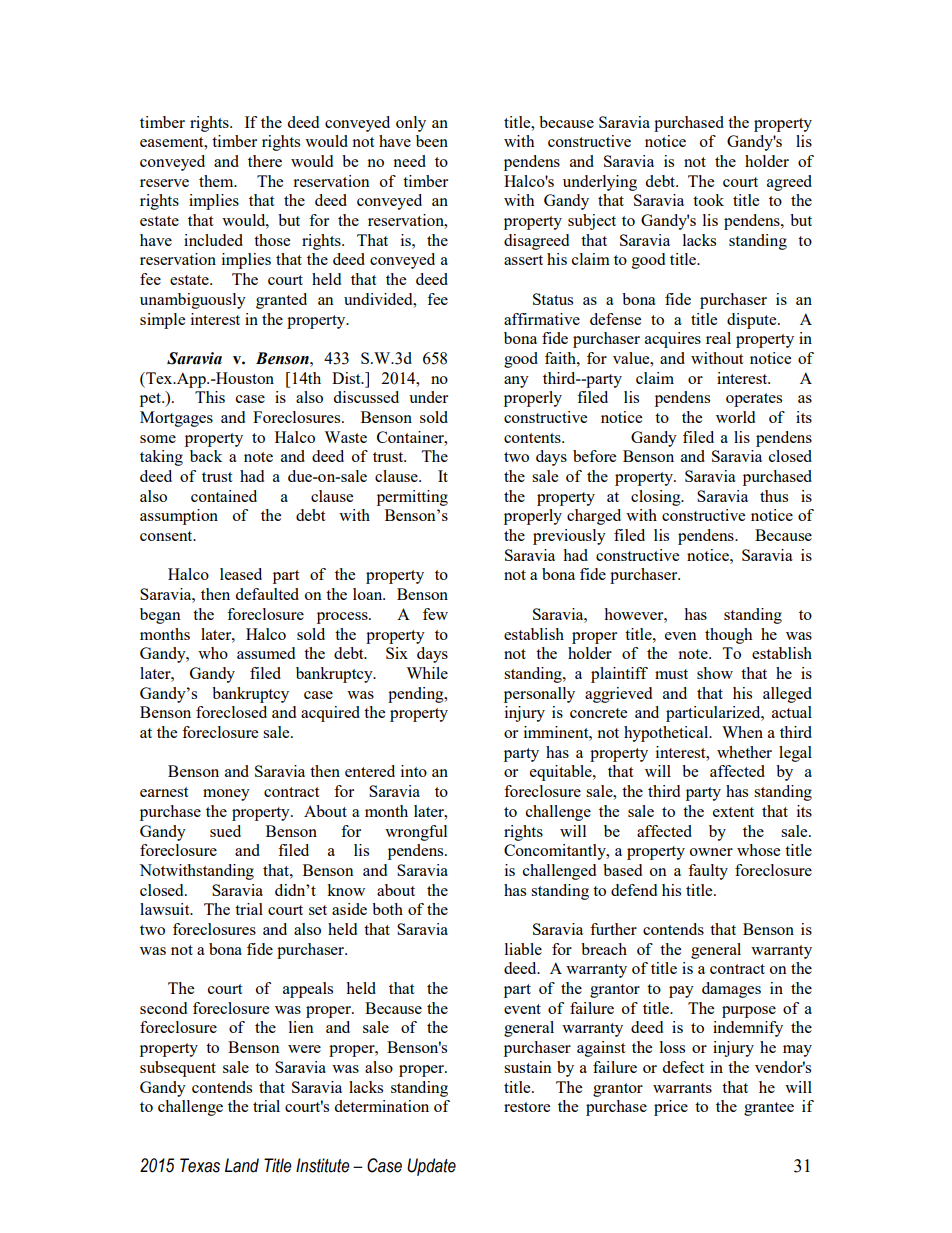  What do you see at coordinates (217, 181) in the page?
I see `them` at bounding box center [217, 181].
